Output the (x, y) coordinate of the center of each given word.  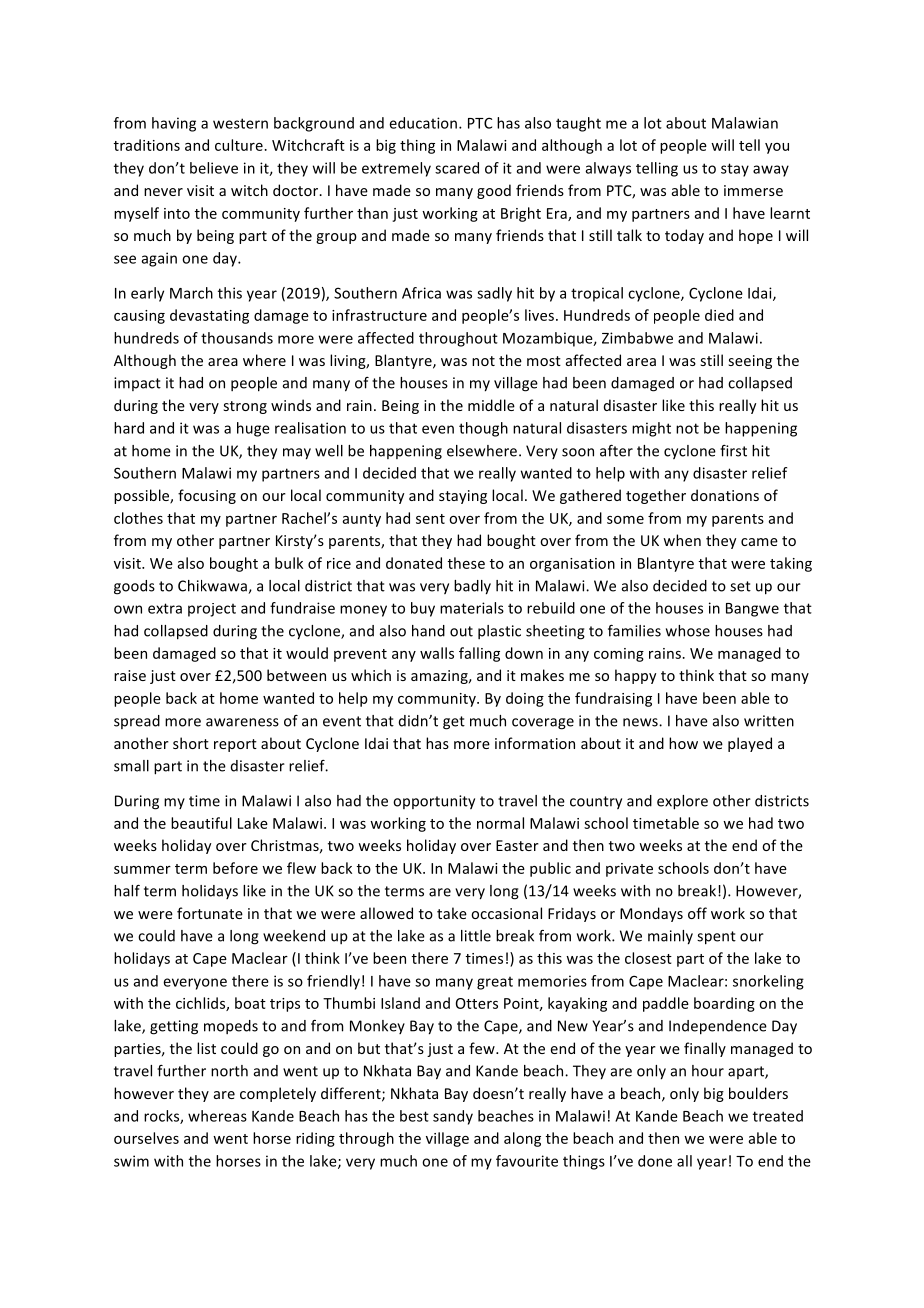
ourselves (146, 1138)
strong (245, 407)
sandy (453, 1117)
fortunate (210, 913)
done (655, 1161)
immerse (753, 190)
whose (688, 631)
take (452, 913)
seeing (750, 362)
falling (479, 654)
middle (491, 405)
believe (214, 168)
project (212, 610)
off (697, 913)
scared (457, 168)
